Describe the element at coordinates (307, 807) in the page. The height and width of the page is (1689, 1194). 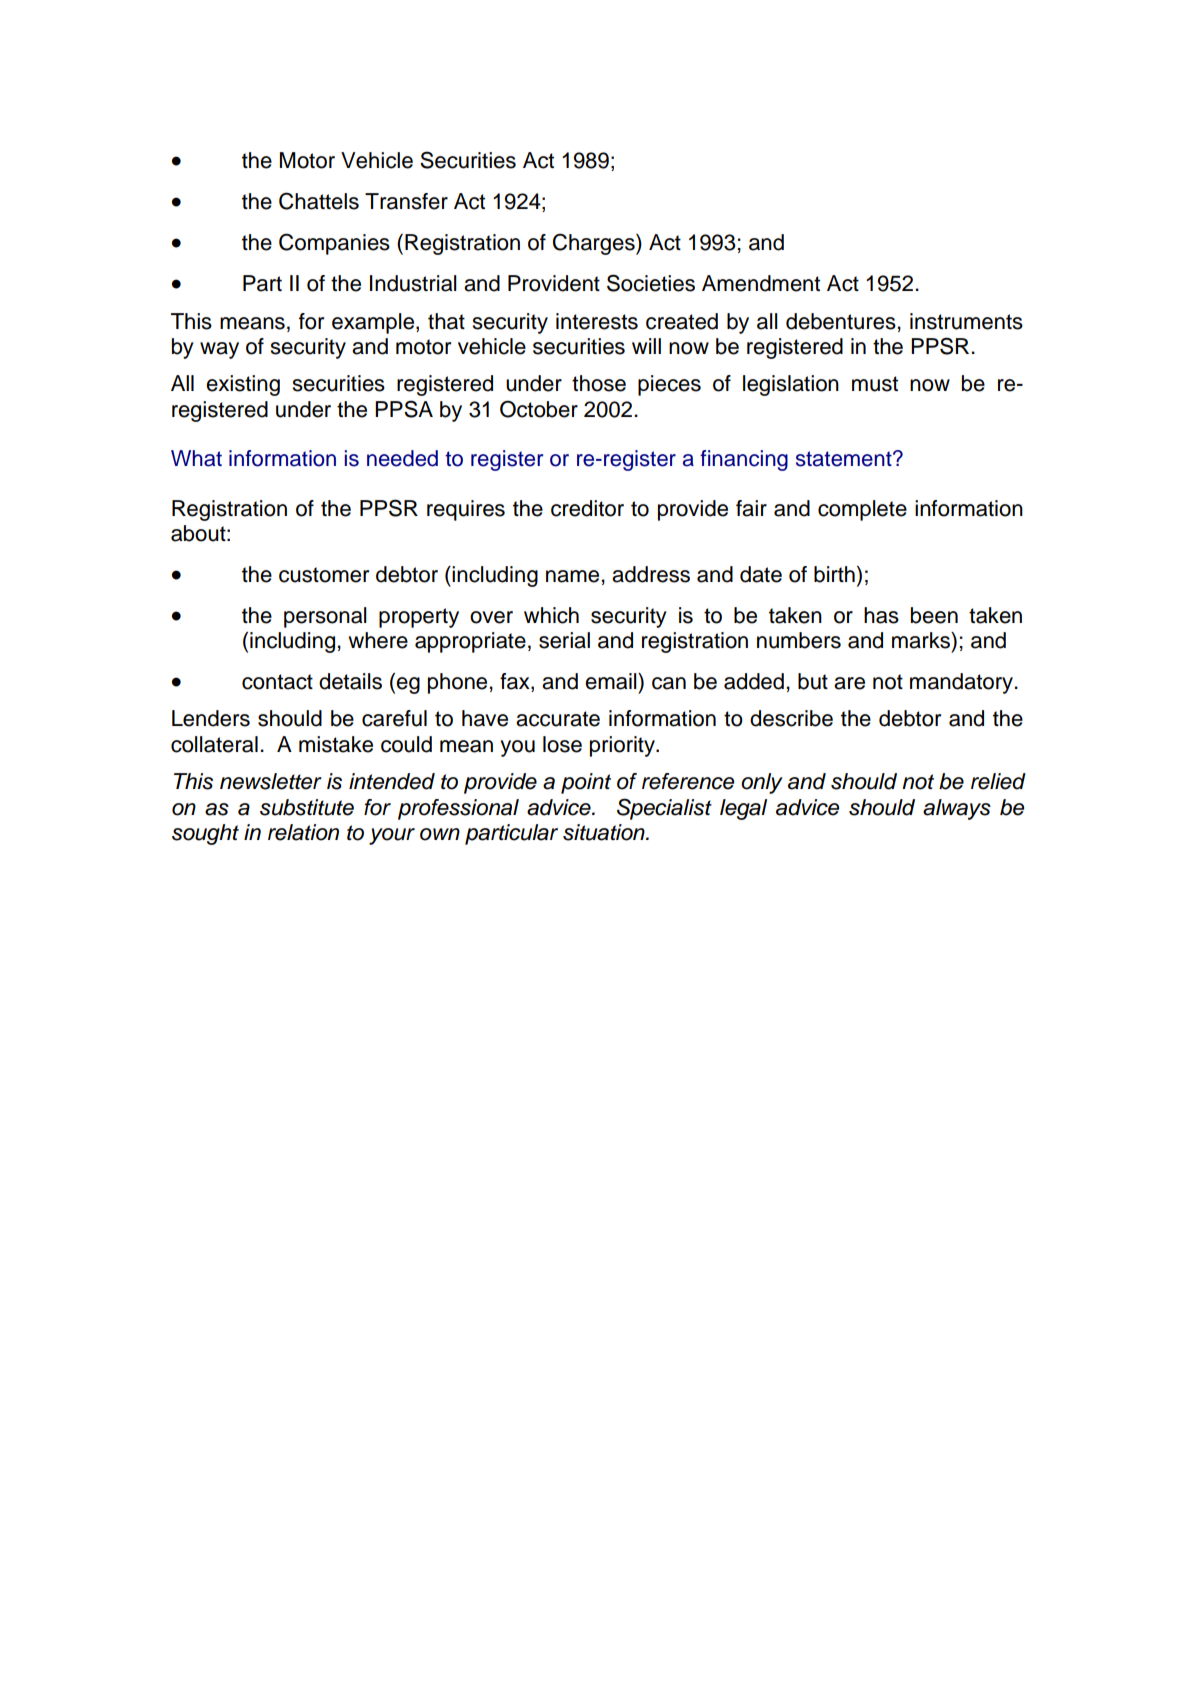
I see `substitute` at that location.
